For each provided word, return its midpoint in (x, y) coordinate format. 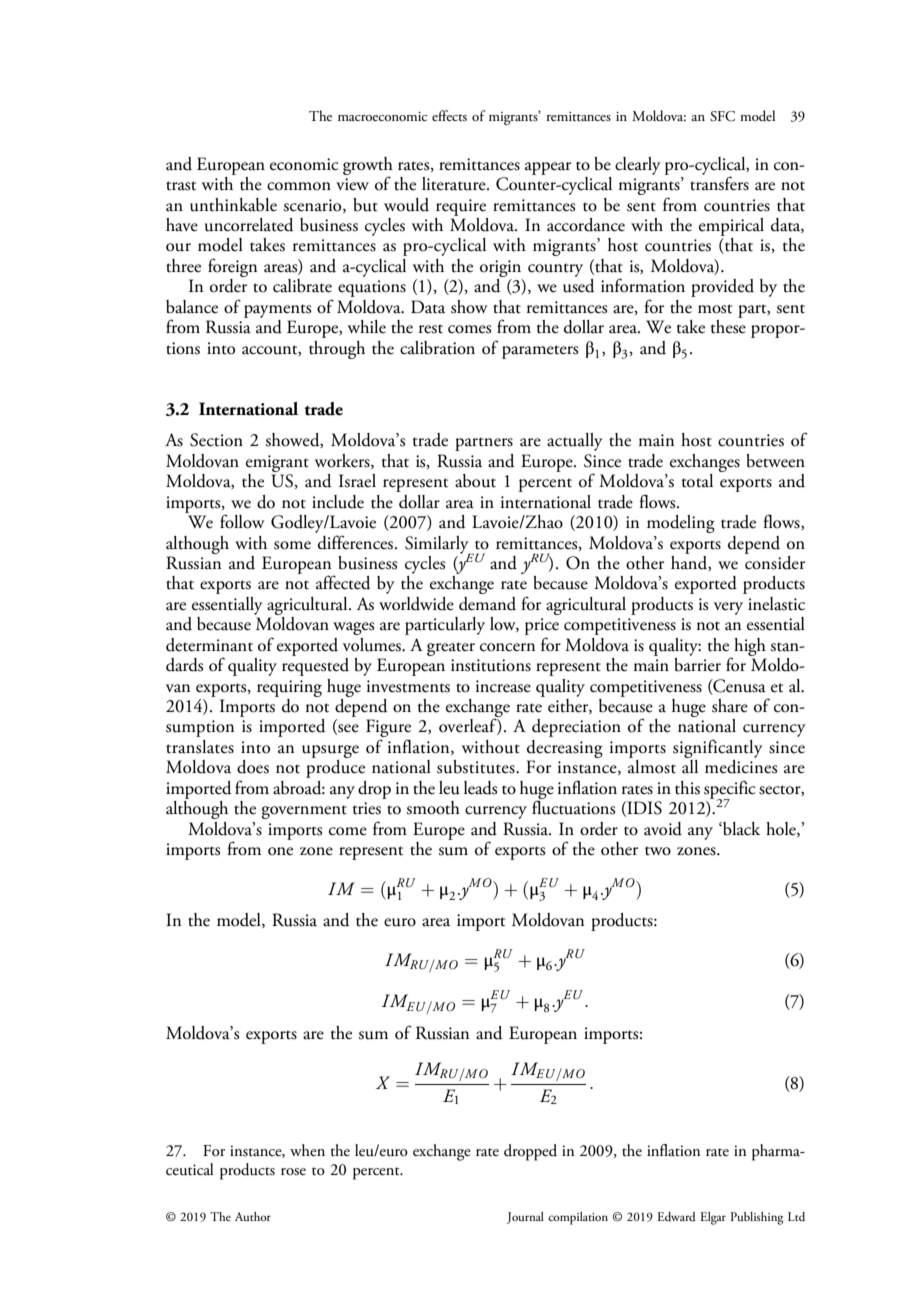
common (299, 186)
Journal (525, 1218)
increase (503, 686)
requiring (289, 688)
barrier (697, 663)
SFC (722, 116)
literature (455, 184)
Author (253, 1216)
